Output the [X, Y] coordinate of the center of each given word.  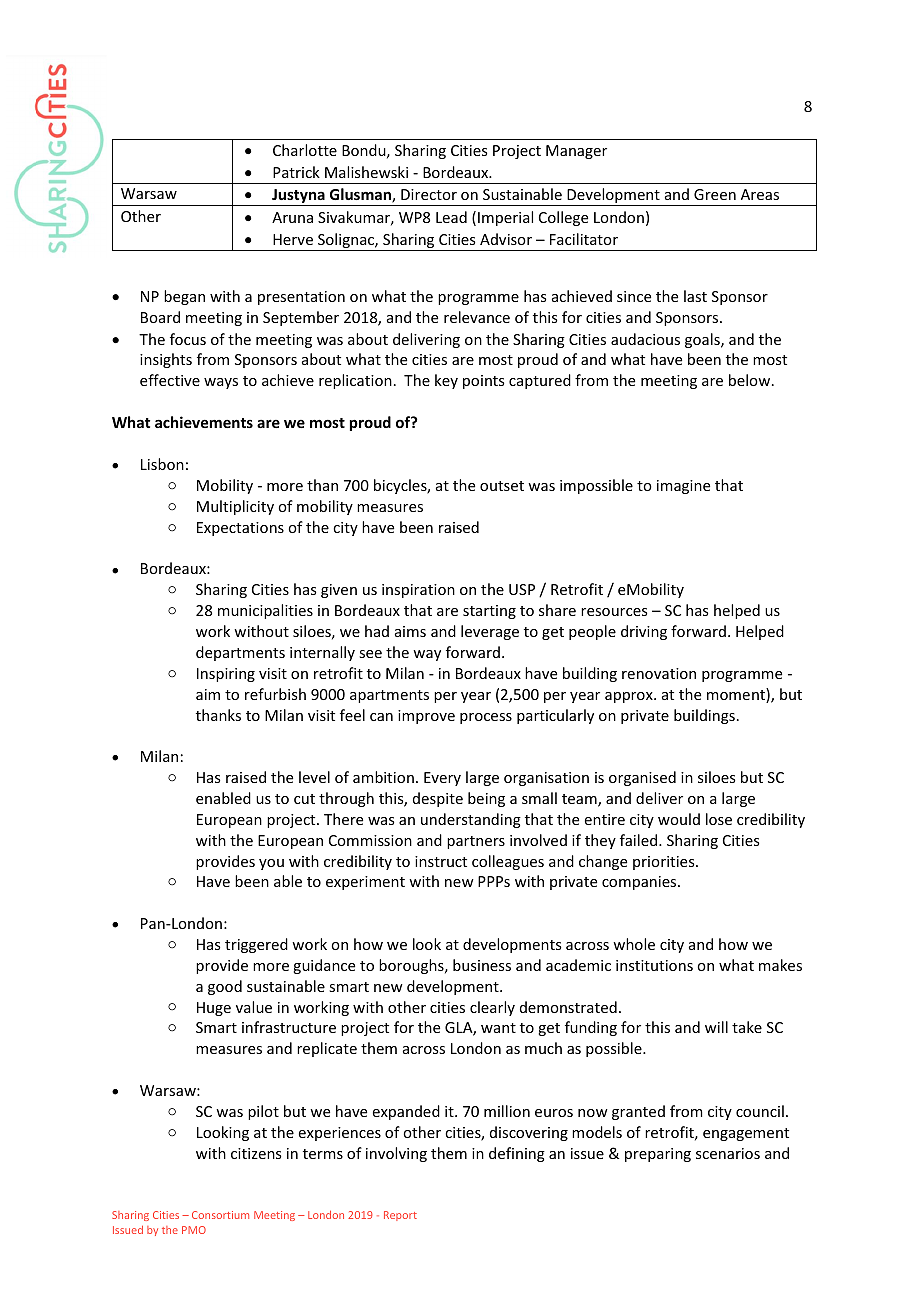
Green [715, 194]
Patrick [296, 172]
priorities [665, 863]
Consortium [220, 1215]
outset [502, 486]
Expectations [240, 529]
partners [476, 842]
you [271, 864]
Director [429, 194]
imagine [683, 487]
